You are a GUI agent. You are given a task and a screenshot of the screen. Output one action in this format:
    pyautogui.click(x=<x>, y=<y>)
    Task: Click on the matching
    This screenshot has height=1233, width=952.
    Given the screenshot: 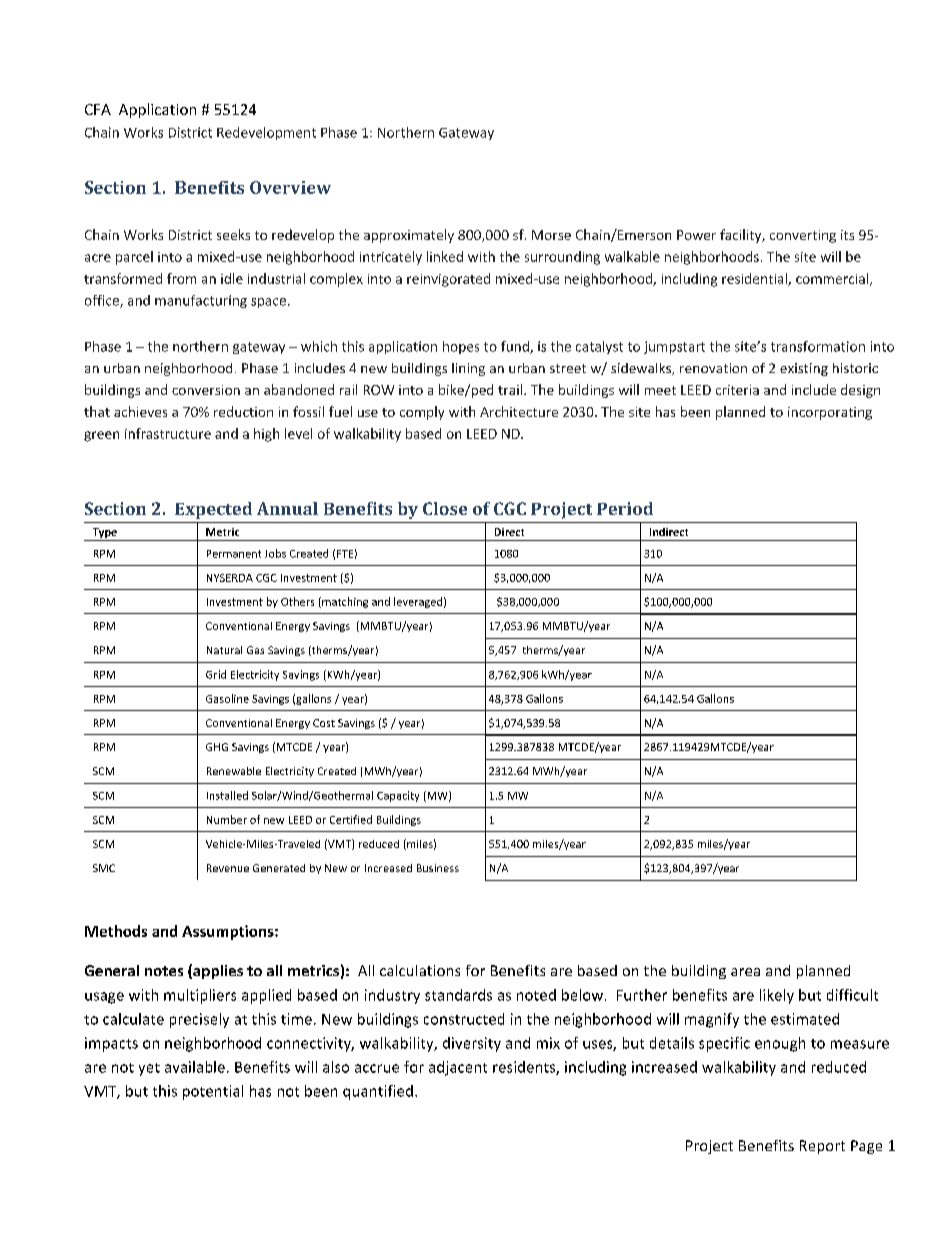 What is the action you would take?
    pyautogui.click(x=344, y=602)
